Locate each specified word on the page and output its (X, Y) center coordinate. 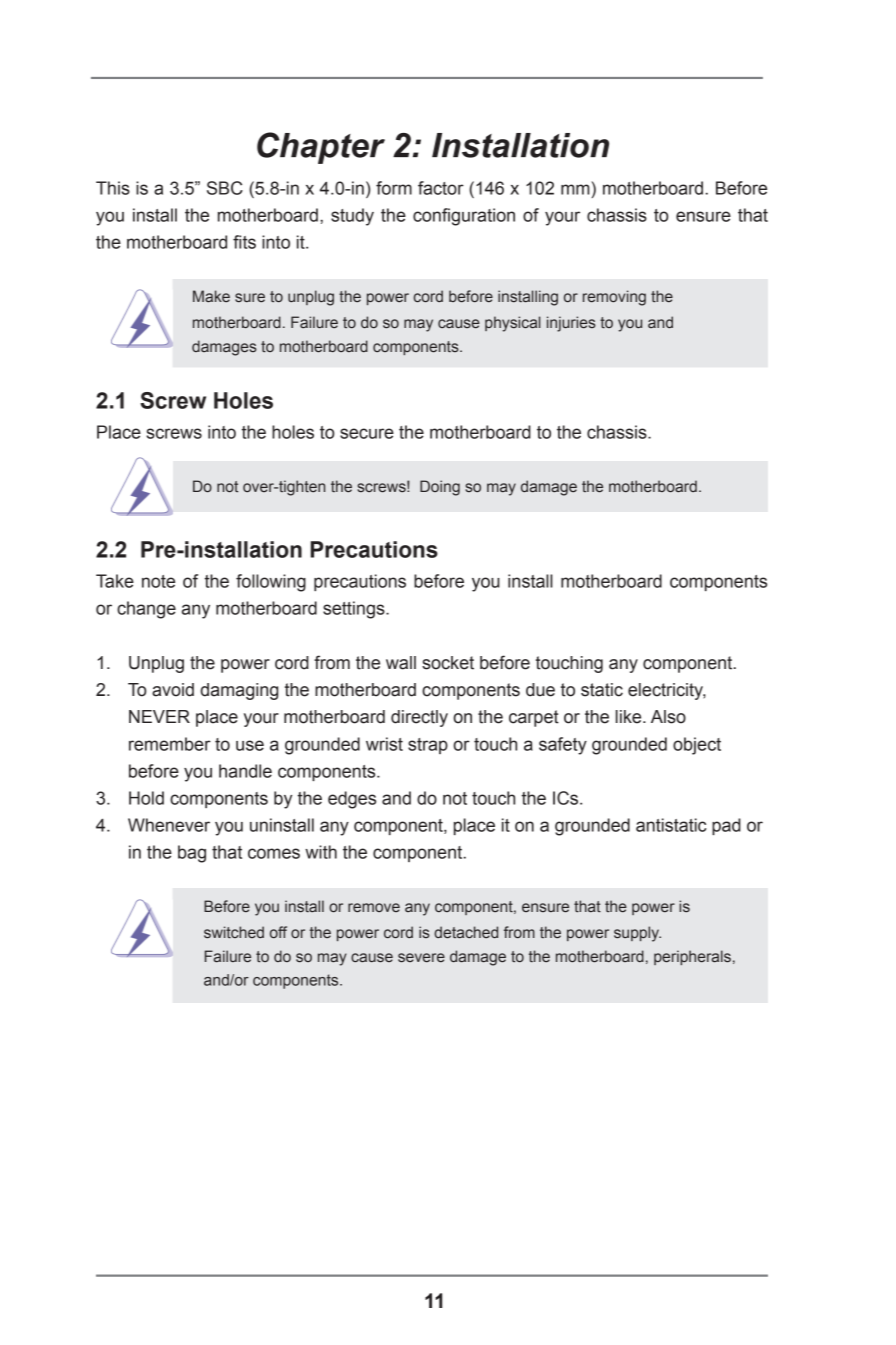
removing (614, 298)
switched (234, 932)
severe (421, 958)
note (158, 581)
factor (441, 188)
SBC (225, 188)
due (540, 690)
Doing (440, 488)
